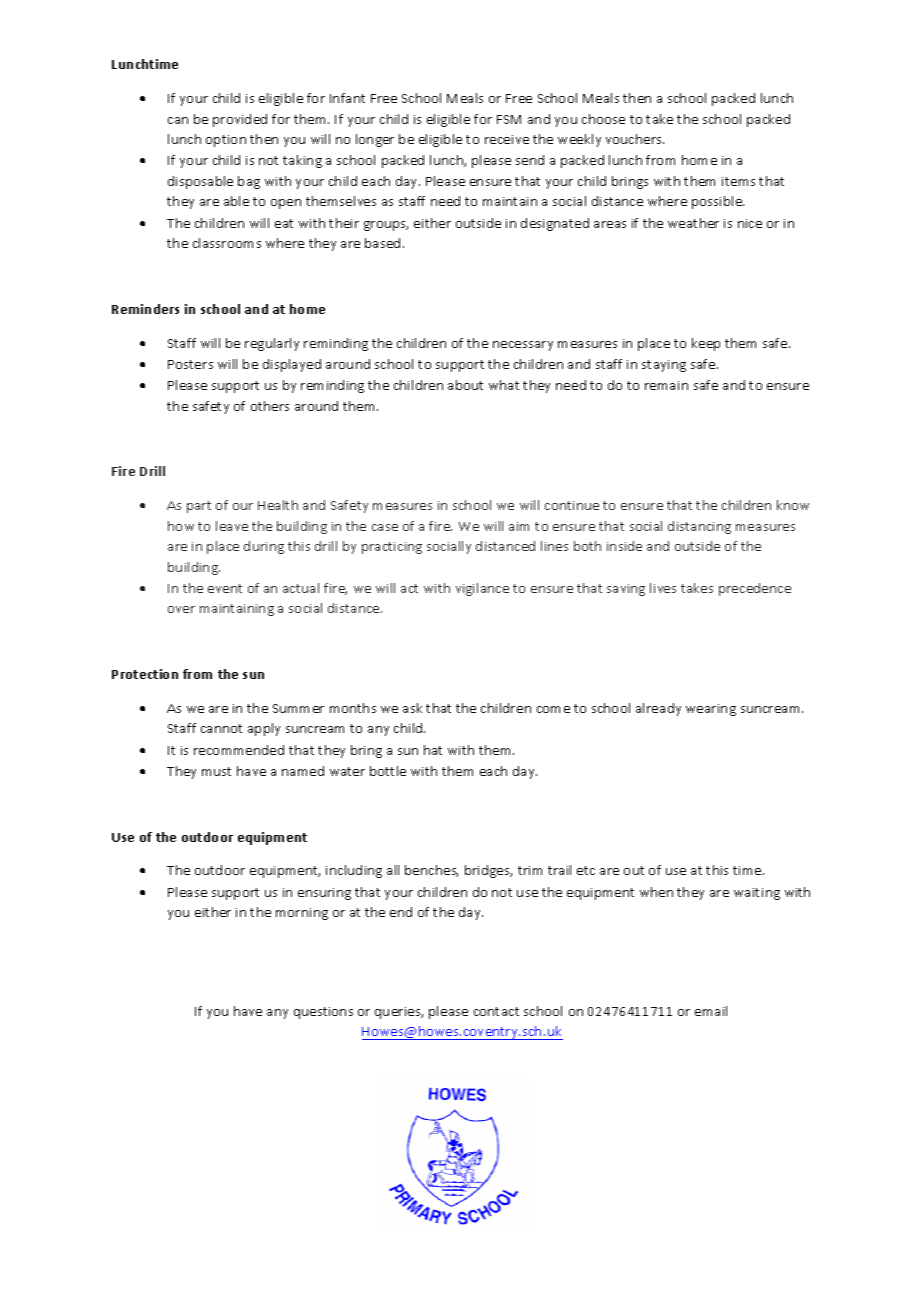 The height and width of the page is (1308, 924). What do you see at coordinates (216, 771) in the page?
I see `must` at bounding box center [216, 771].
